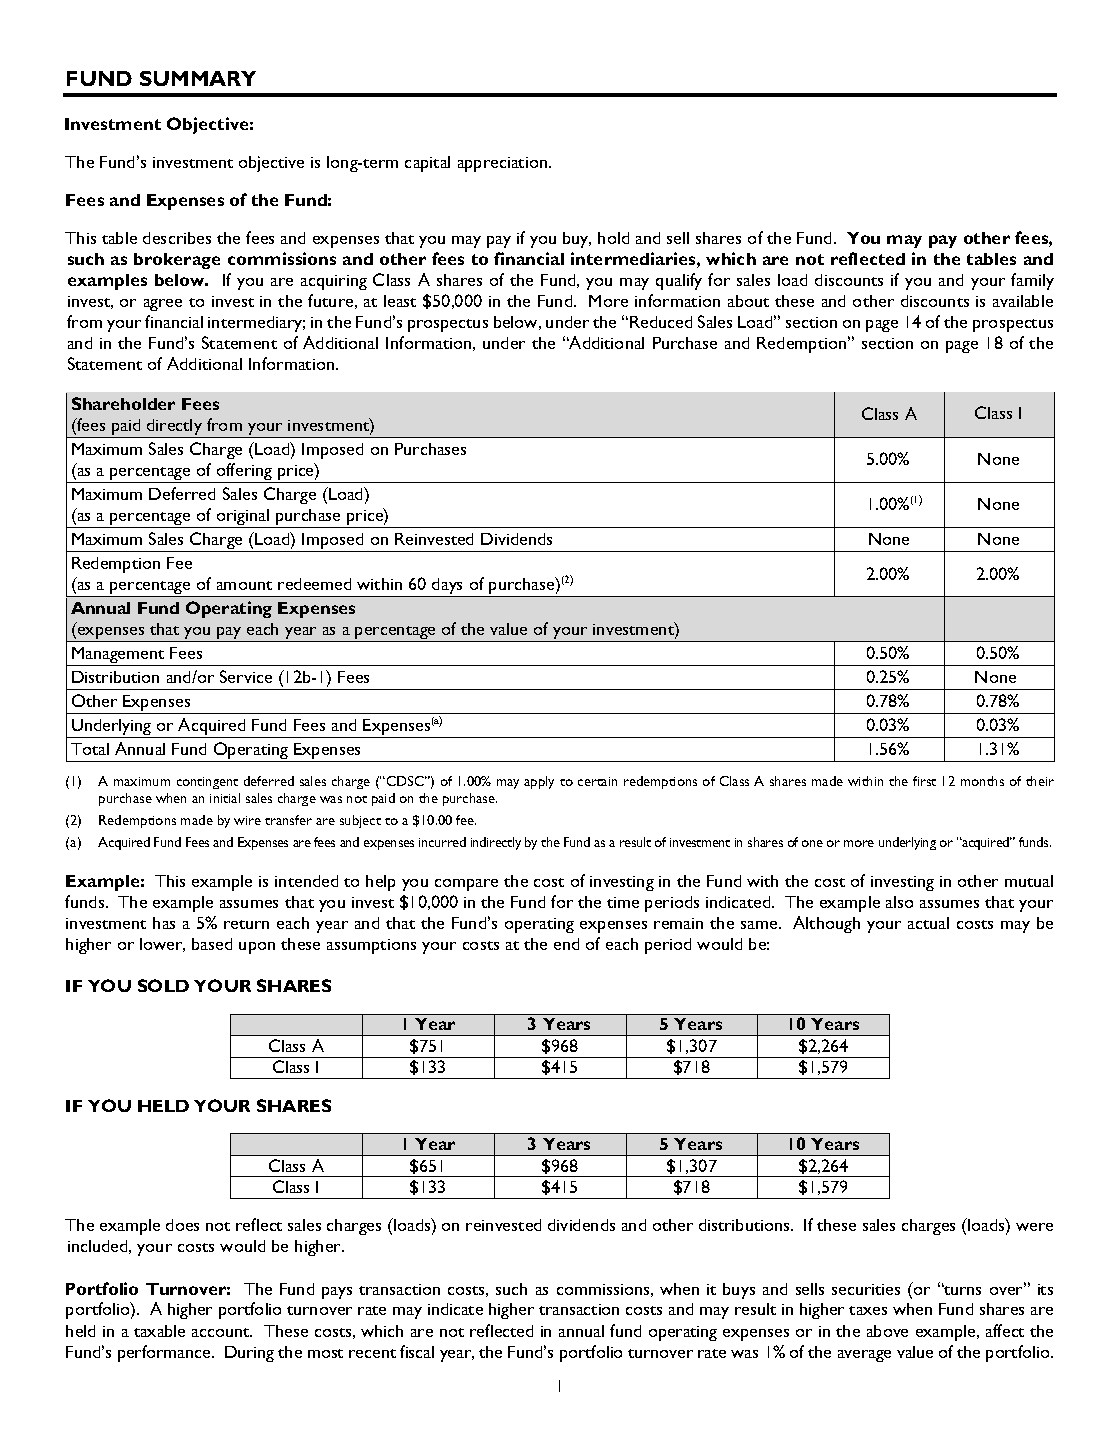 The width and height of the screenshot is (1120, 1449). What do you see at coordinates (222, 1332) in the screenshot?
I see `account` at bounding box center [222, 1332].
